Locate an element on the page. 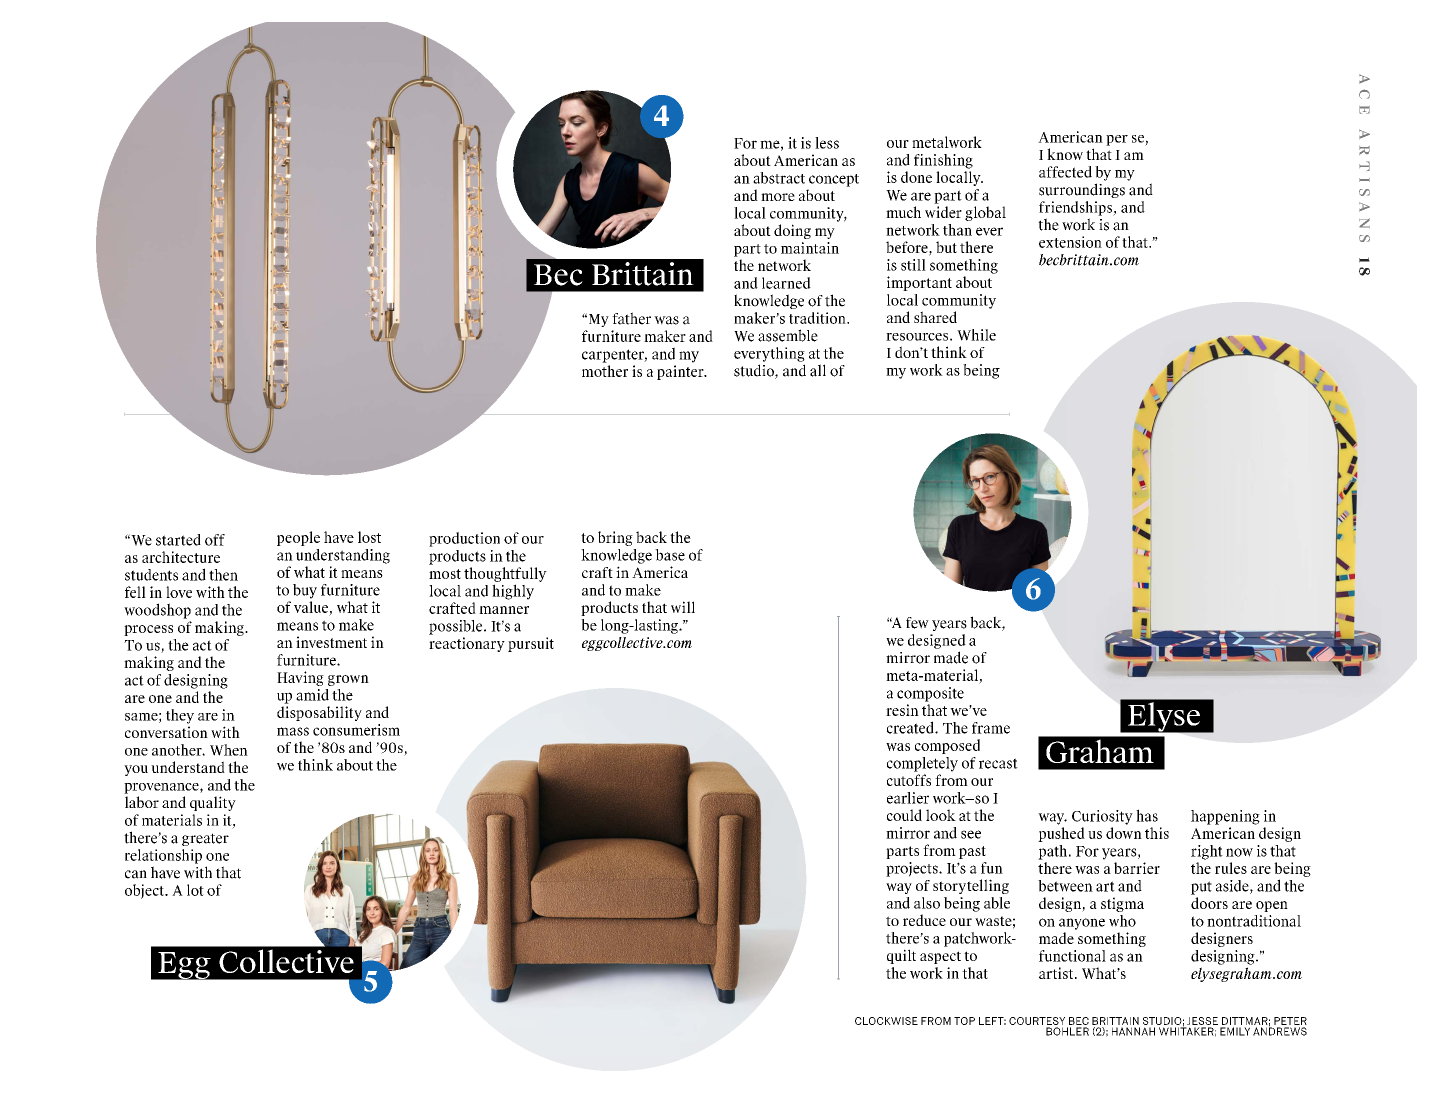  buy is located at coordinates (305, 591).
